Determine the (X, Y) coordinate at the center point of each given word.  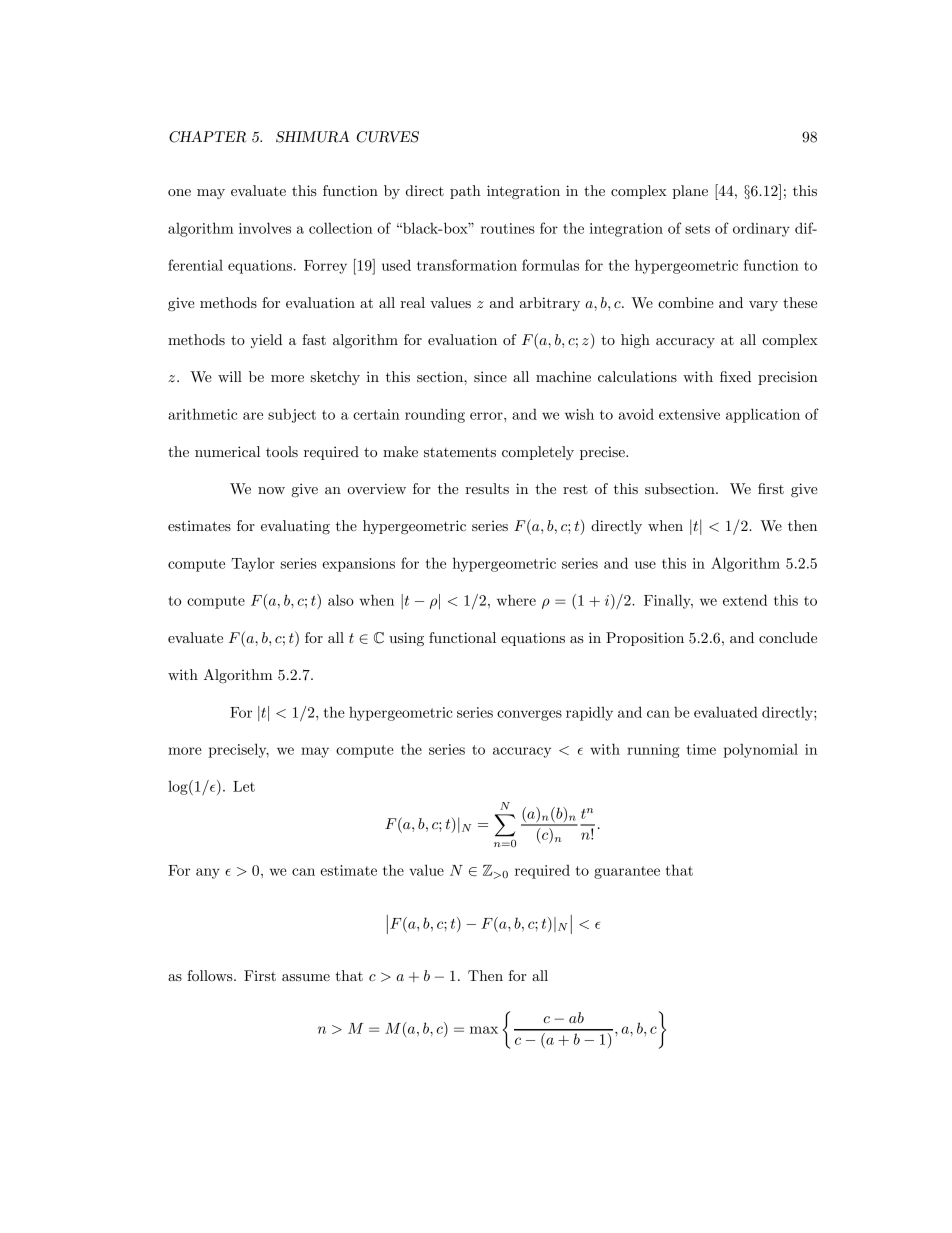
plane (690, 192)
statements (460, 452)
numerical (227, 451)
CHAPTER (207, 137)
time (701, 749)
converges (529, 715)
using (406, 639)
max (484, 1030)
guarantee (627, 872)
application (763, 415)
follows (211, 975)
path (465, 192)
